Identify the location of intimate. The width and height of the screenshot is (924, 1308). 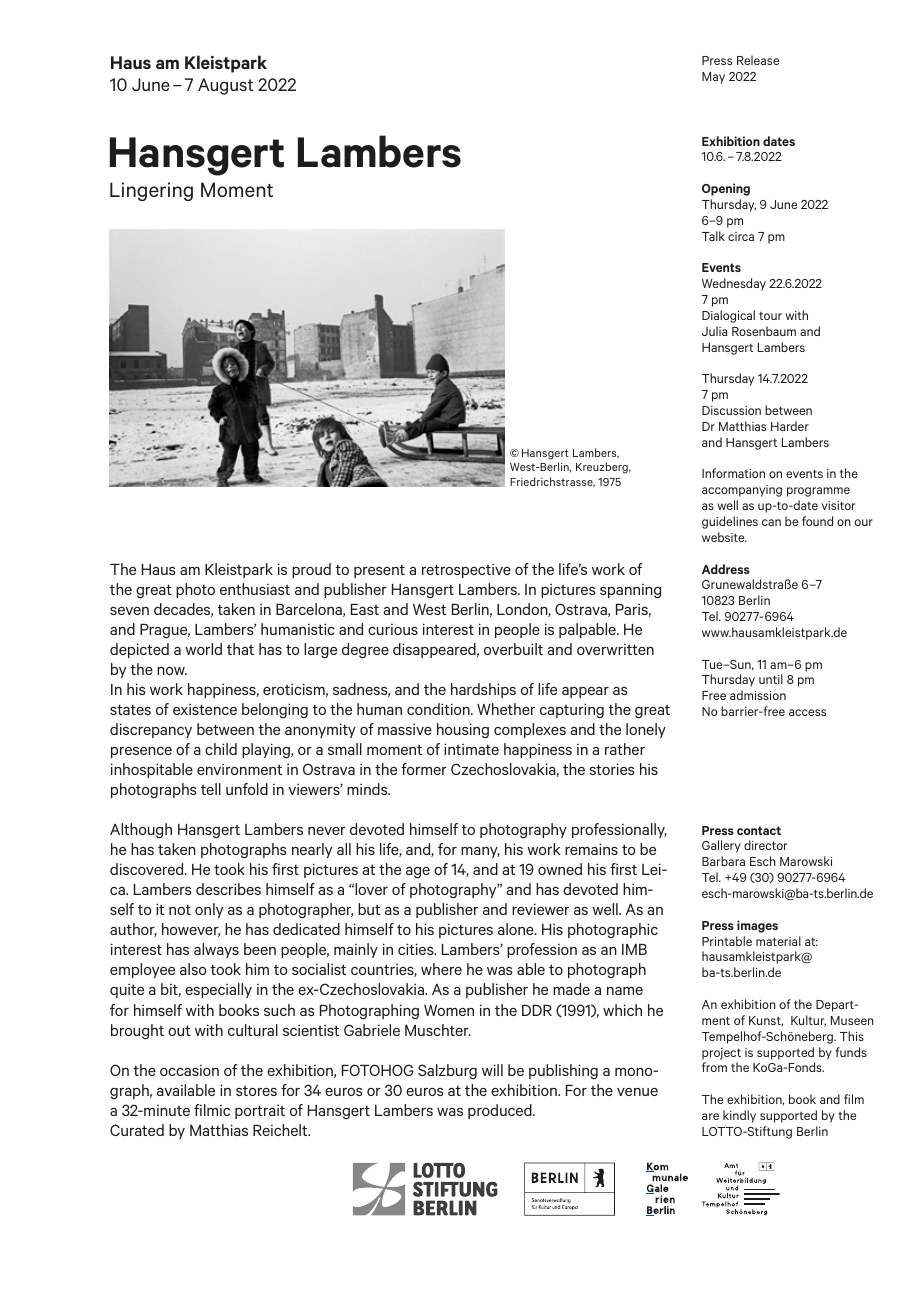
(471, 749).
